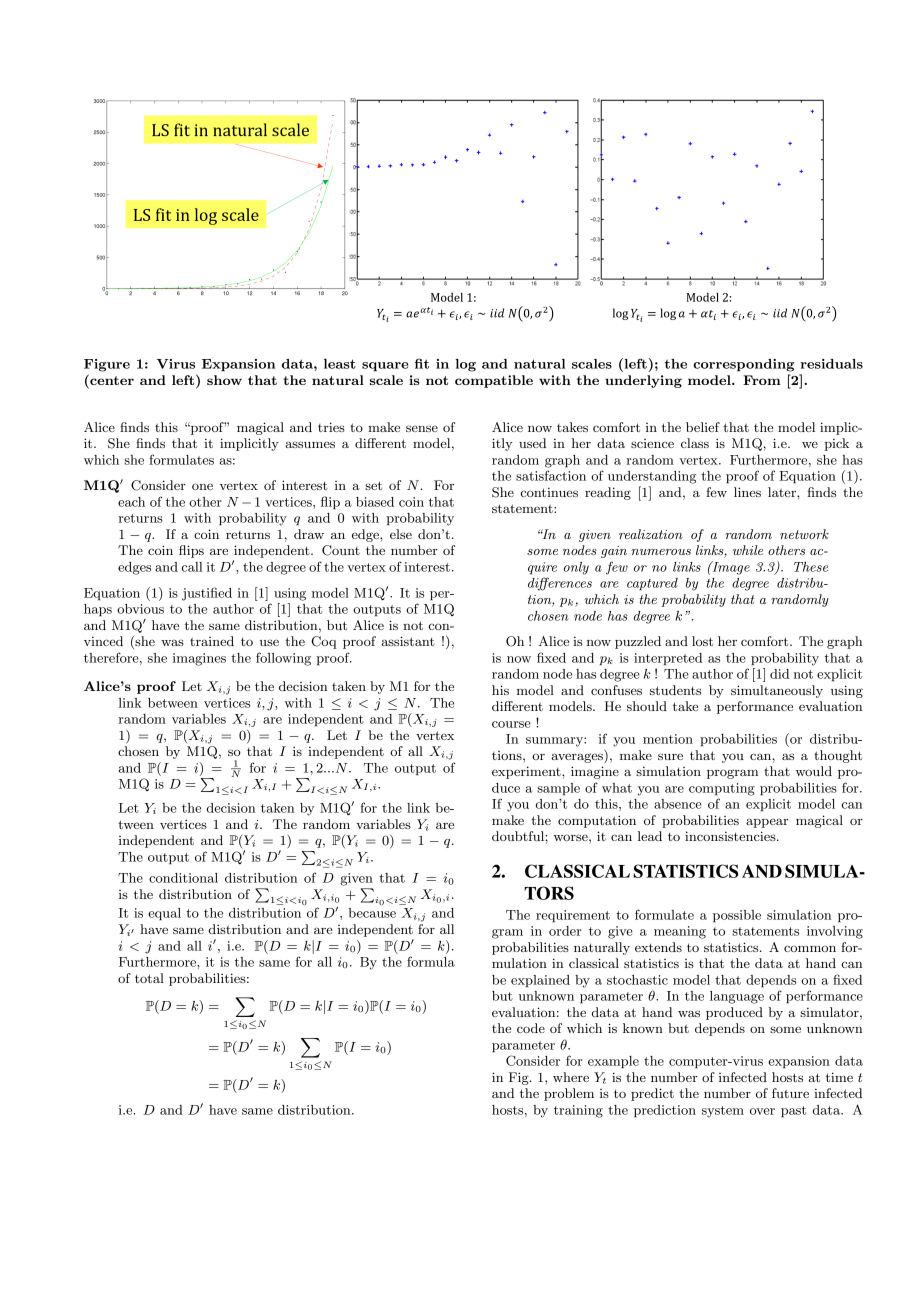  I want to click on sure, so click(670, 756).
